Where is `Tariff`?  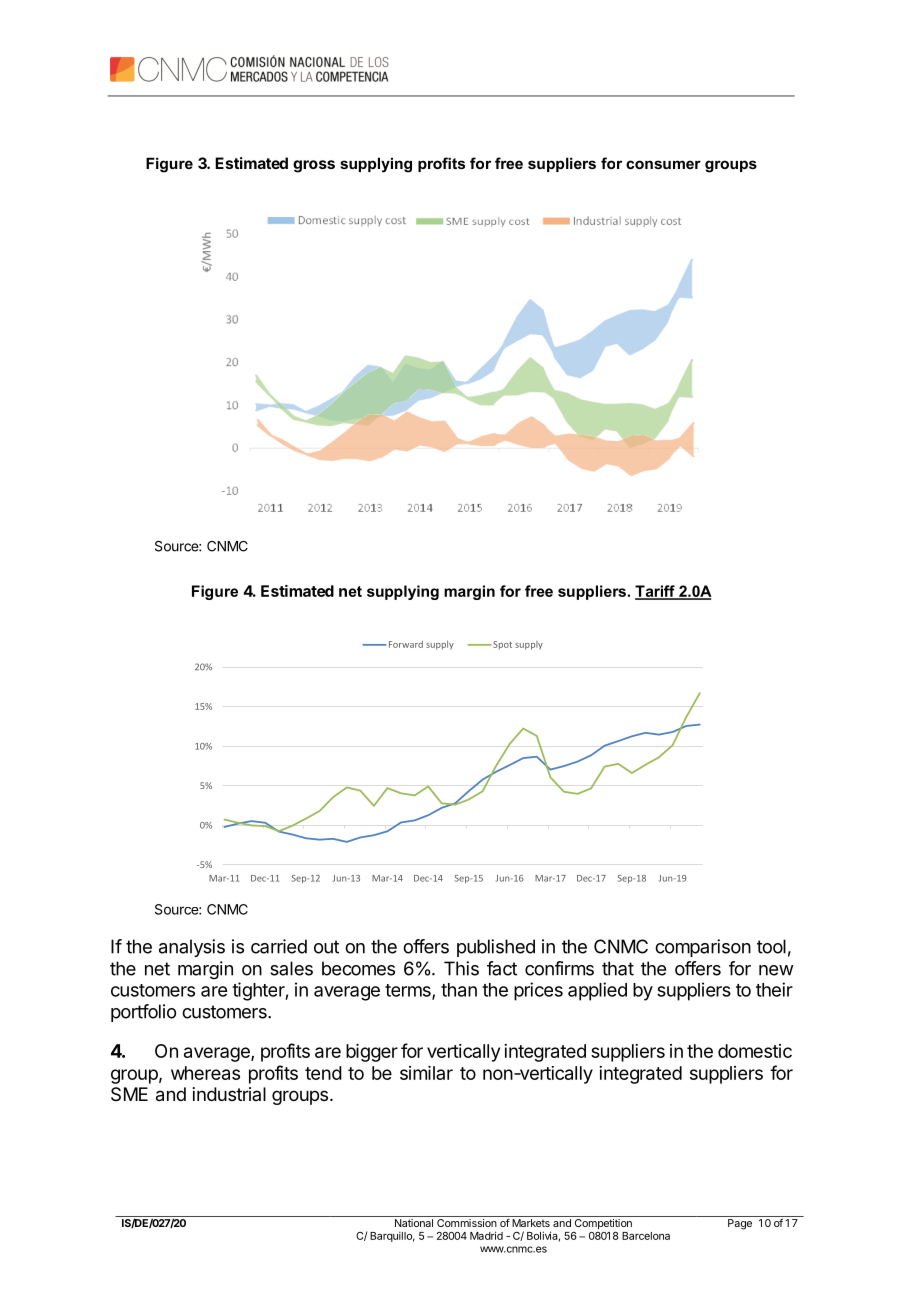 Tariff is located at coordinates (656, 592).
